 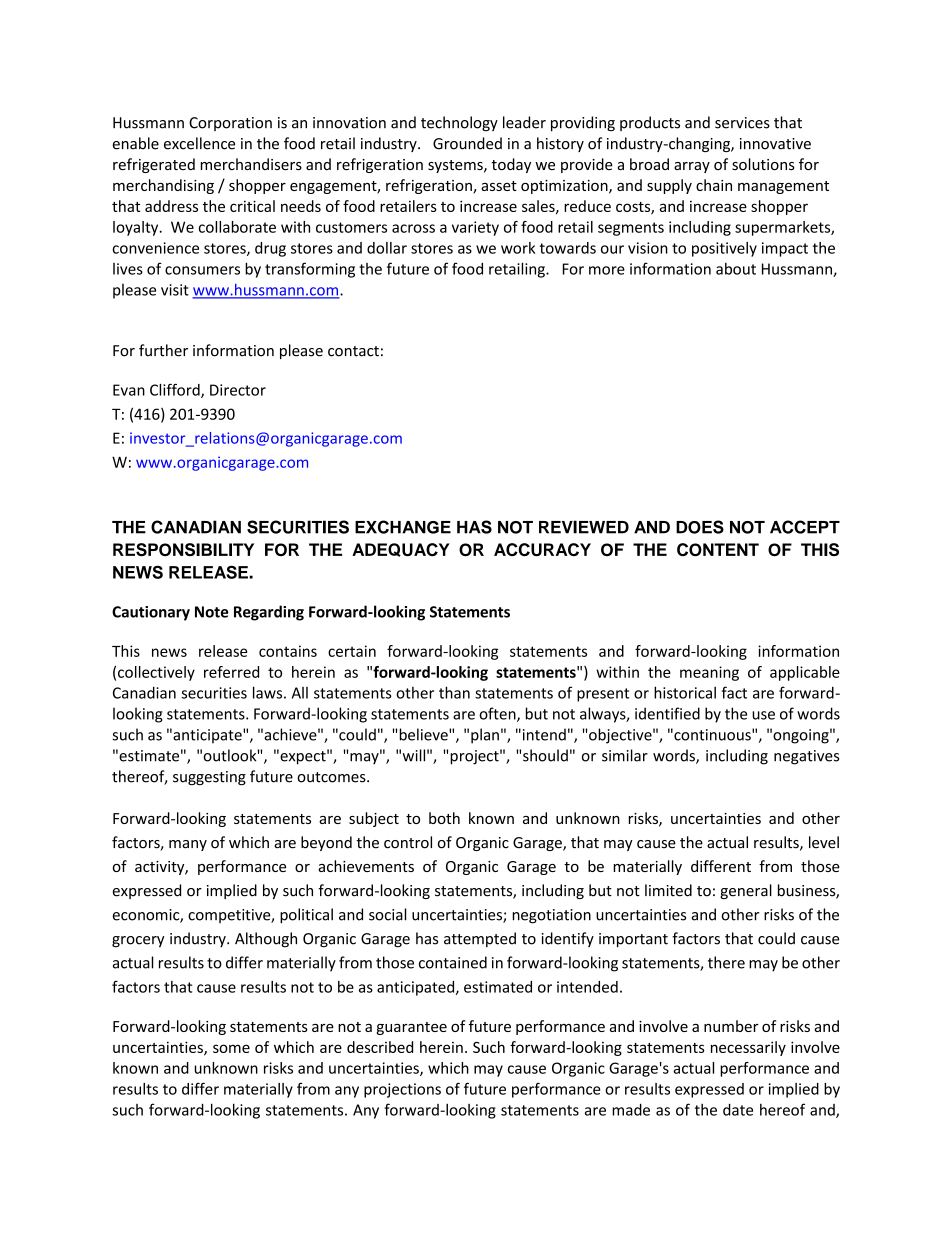 What do you see at coordinates (454, 692) in the screenshot?
I see `than` at bounding box center [454, 692].
